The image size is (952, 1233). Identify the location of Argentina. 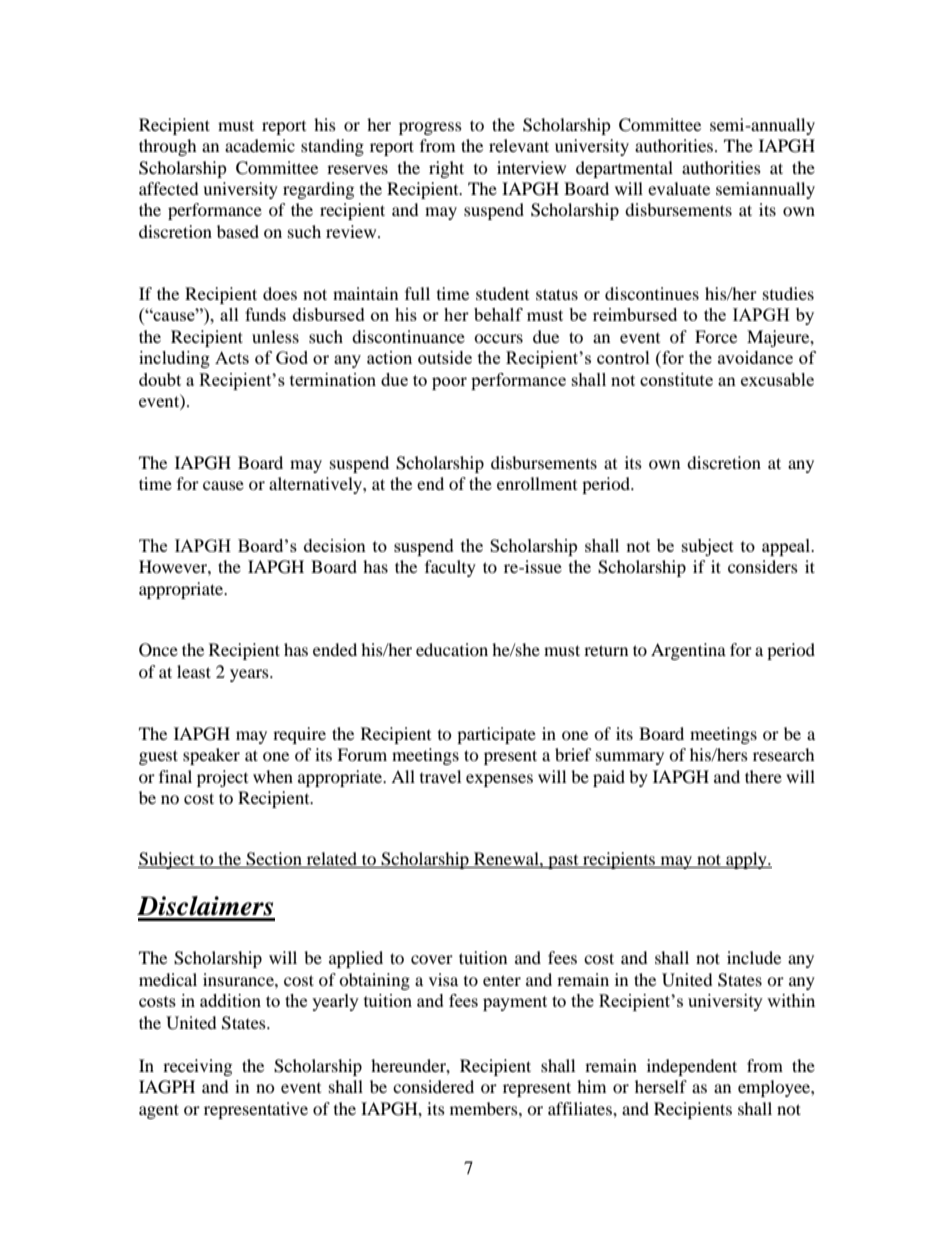
(688, 651).
